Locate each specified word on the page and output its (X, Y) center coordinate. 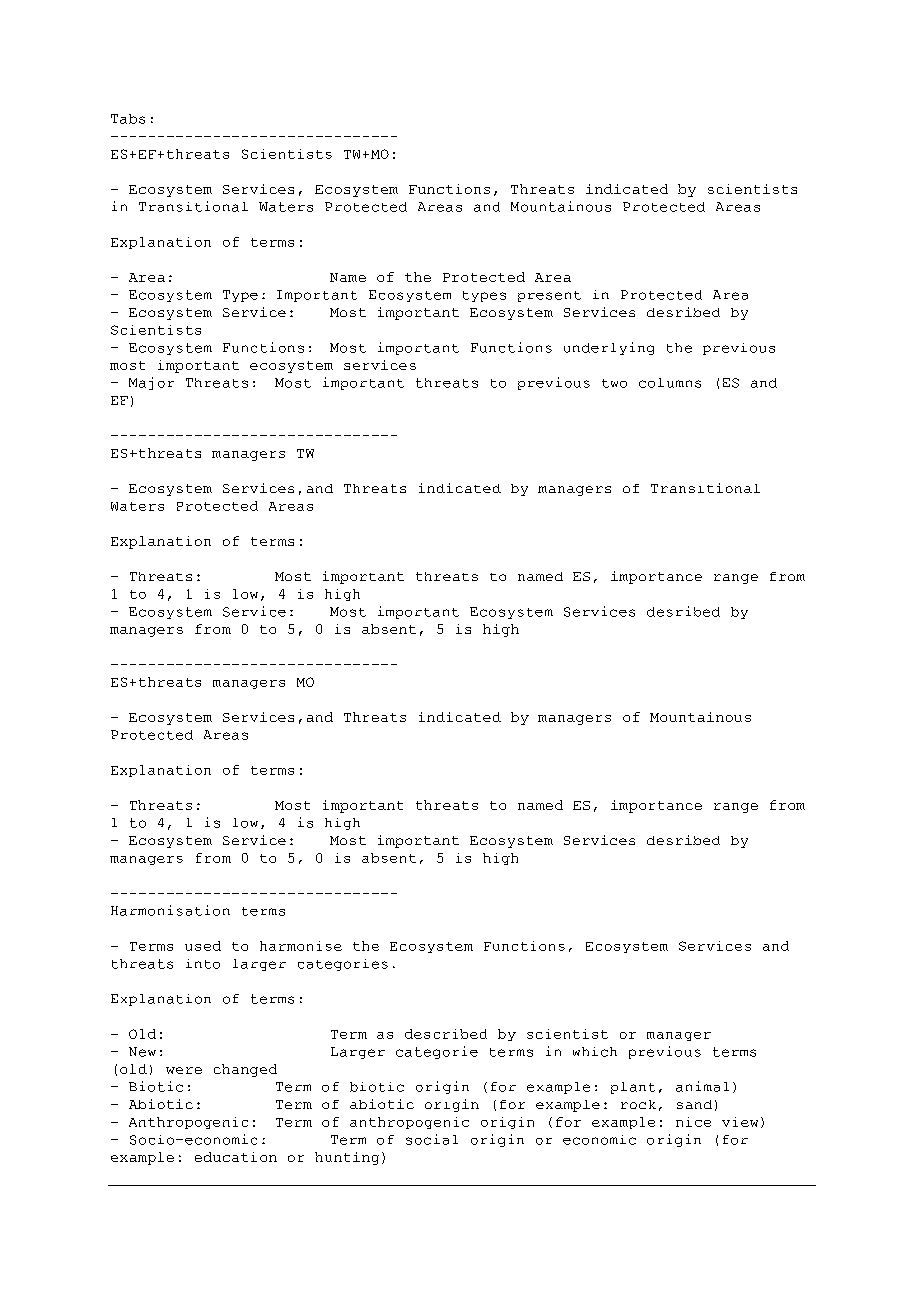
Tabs (128, 119)
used (203, 946)
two (614, 383)
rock (638, 1104)
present (549, 296)
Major (151, 383)
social (432, 1139)
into (203, 964)
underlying (609, 348)
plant (633, 1088)
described (446, 1034)
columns (670, 383)
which (595, 1052)
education (236, 1157)
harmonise (301, 946)
